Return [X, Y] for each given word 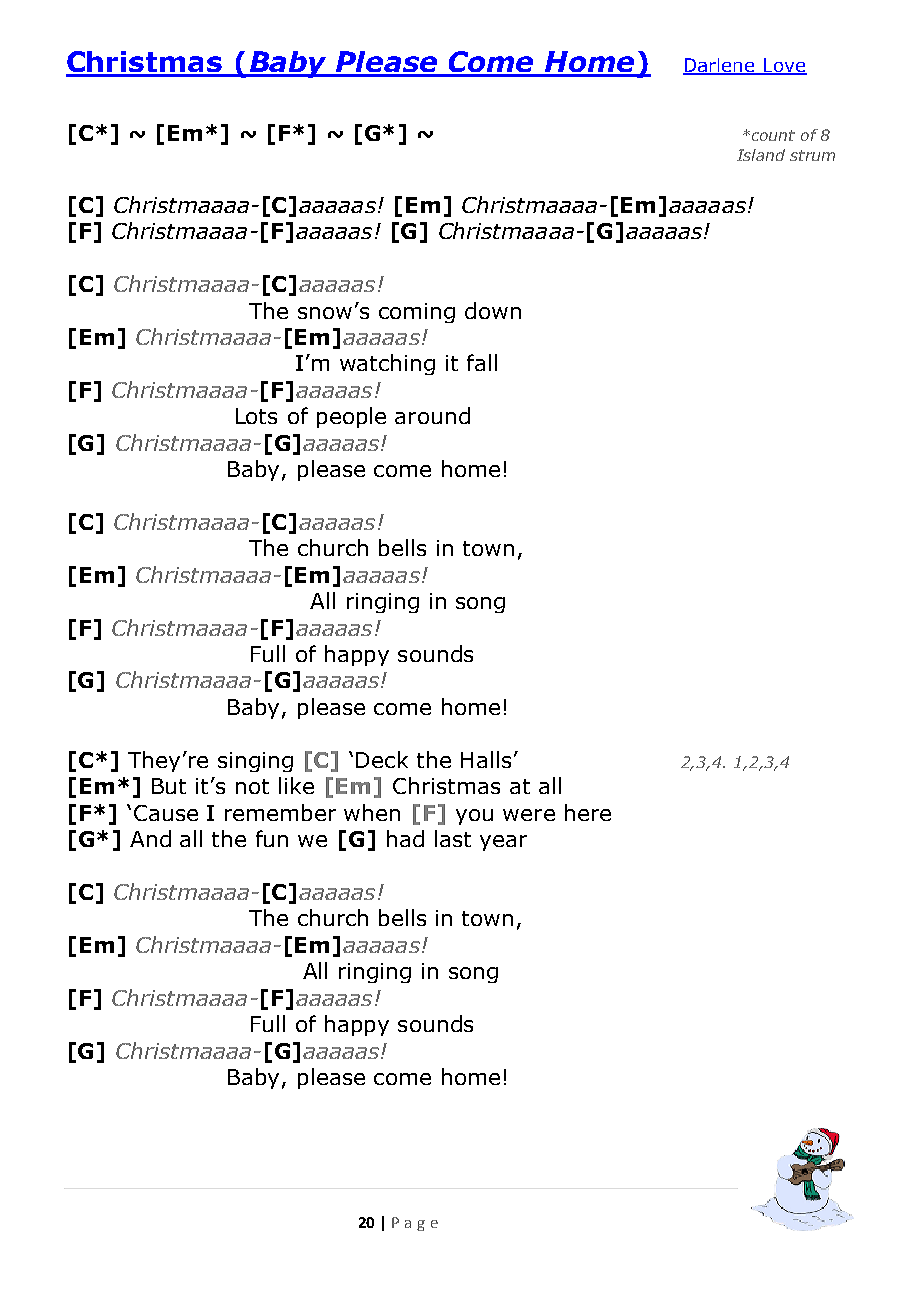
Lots [256, 416]
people [351, 417]
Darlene [720, 66]
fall [482, 362]
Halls [486, 759]
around [432, 415]
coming [417, 313]
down [493, 310]
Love [784, 66]
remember [280, 812]
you [474, 817]
